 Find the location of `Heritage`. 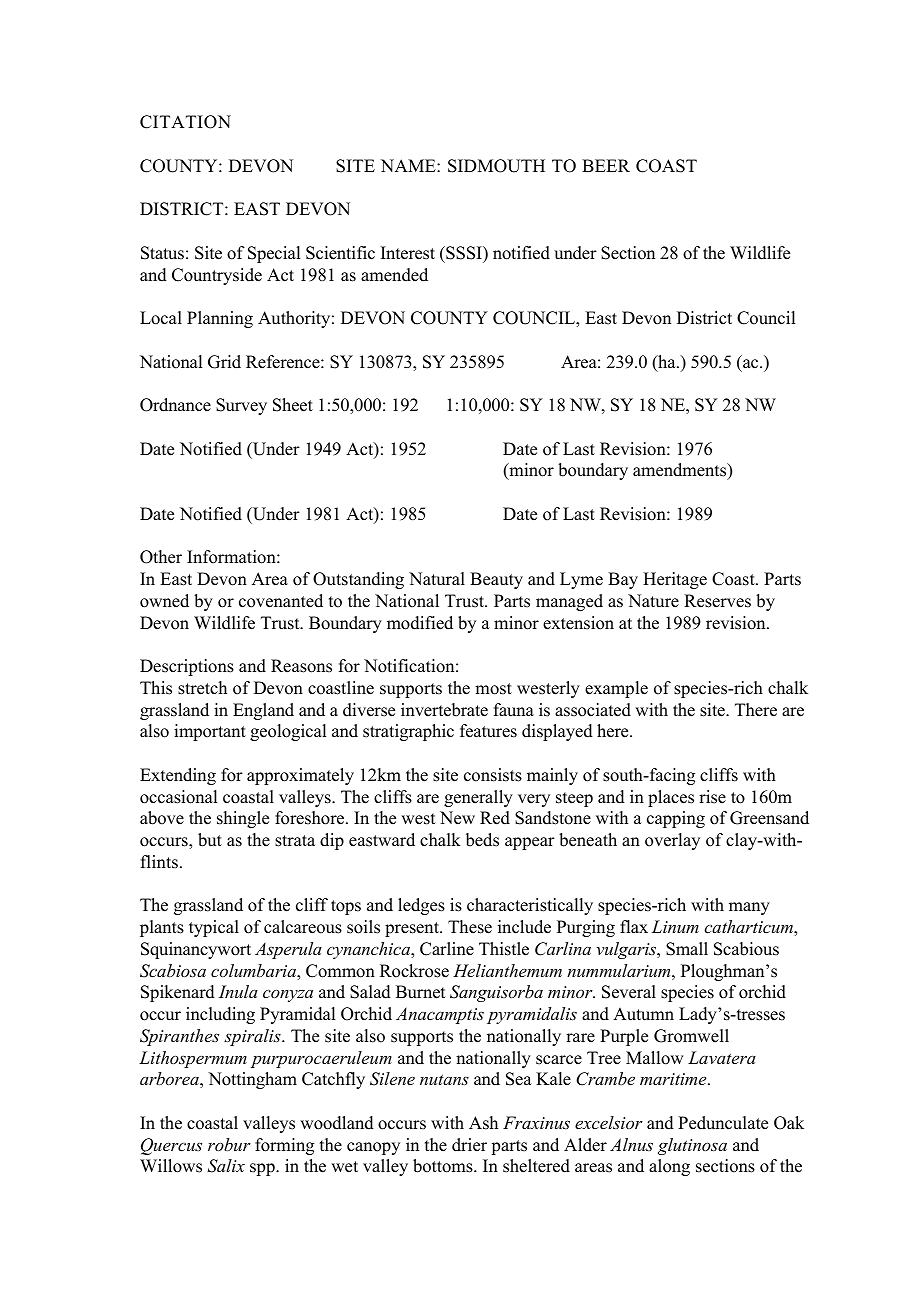

Heritage is located at coordinates (675, 580).
